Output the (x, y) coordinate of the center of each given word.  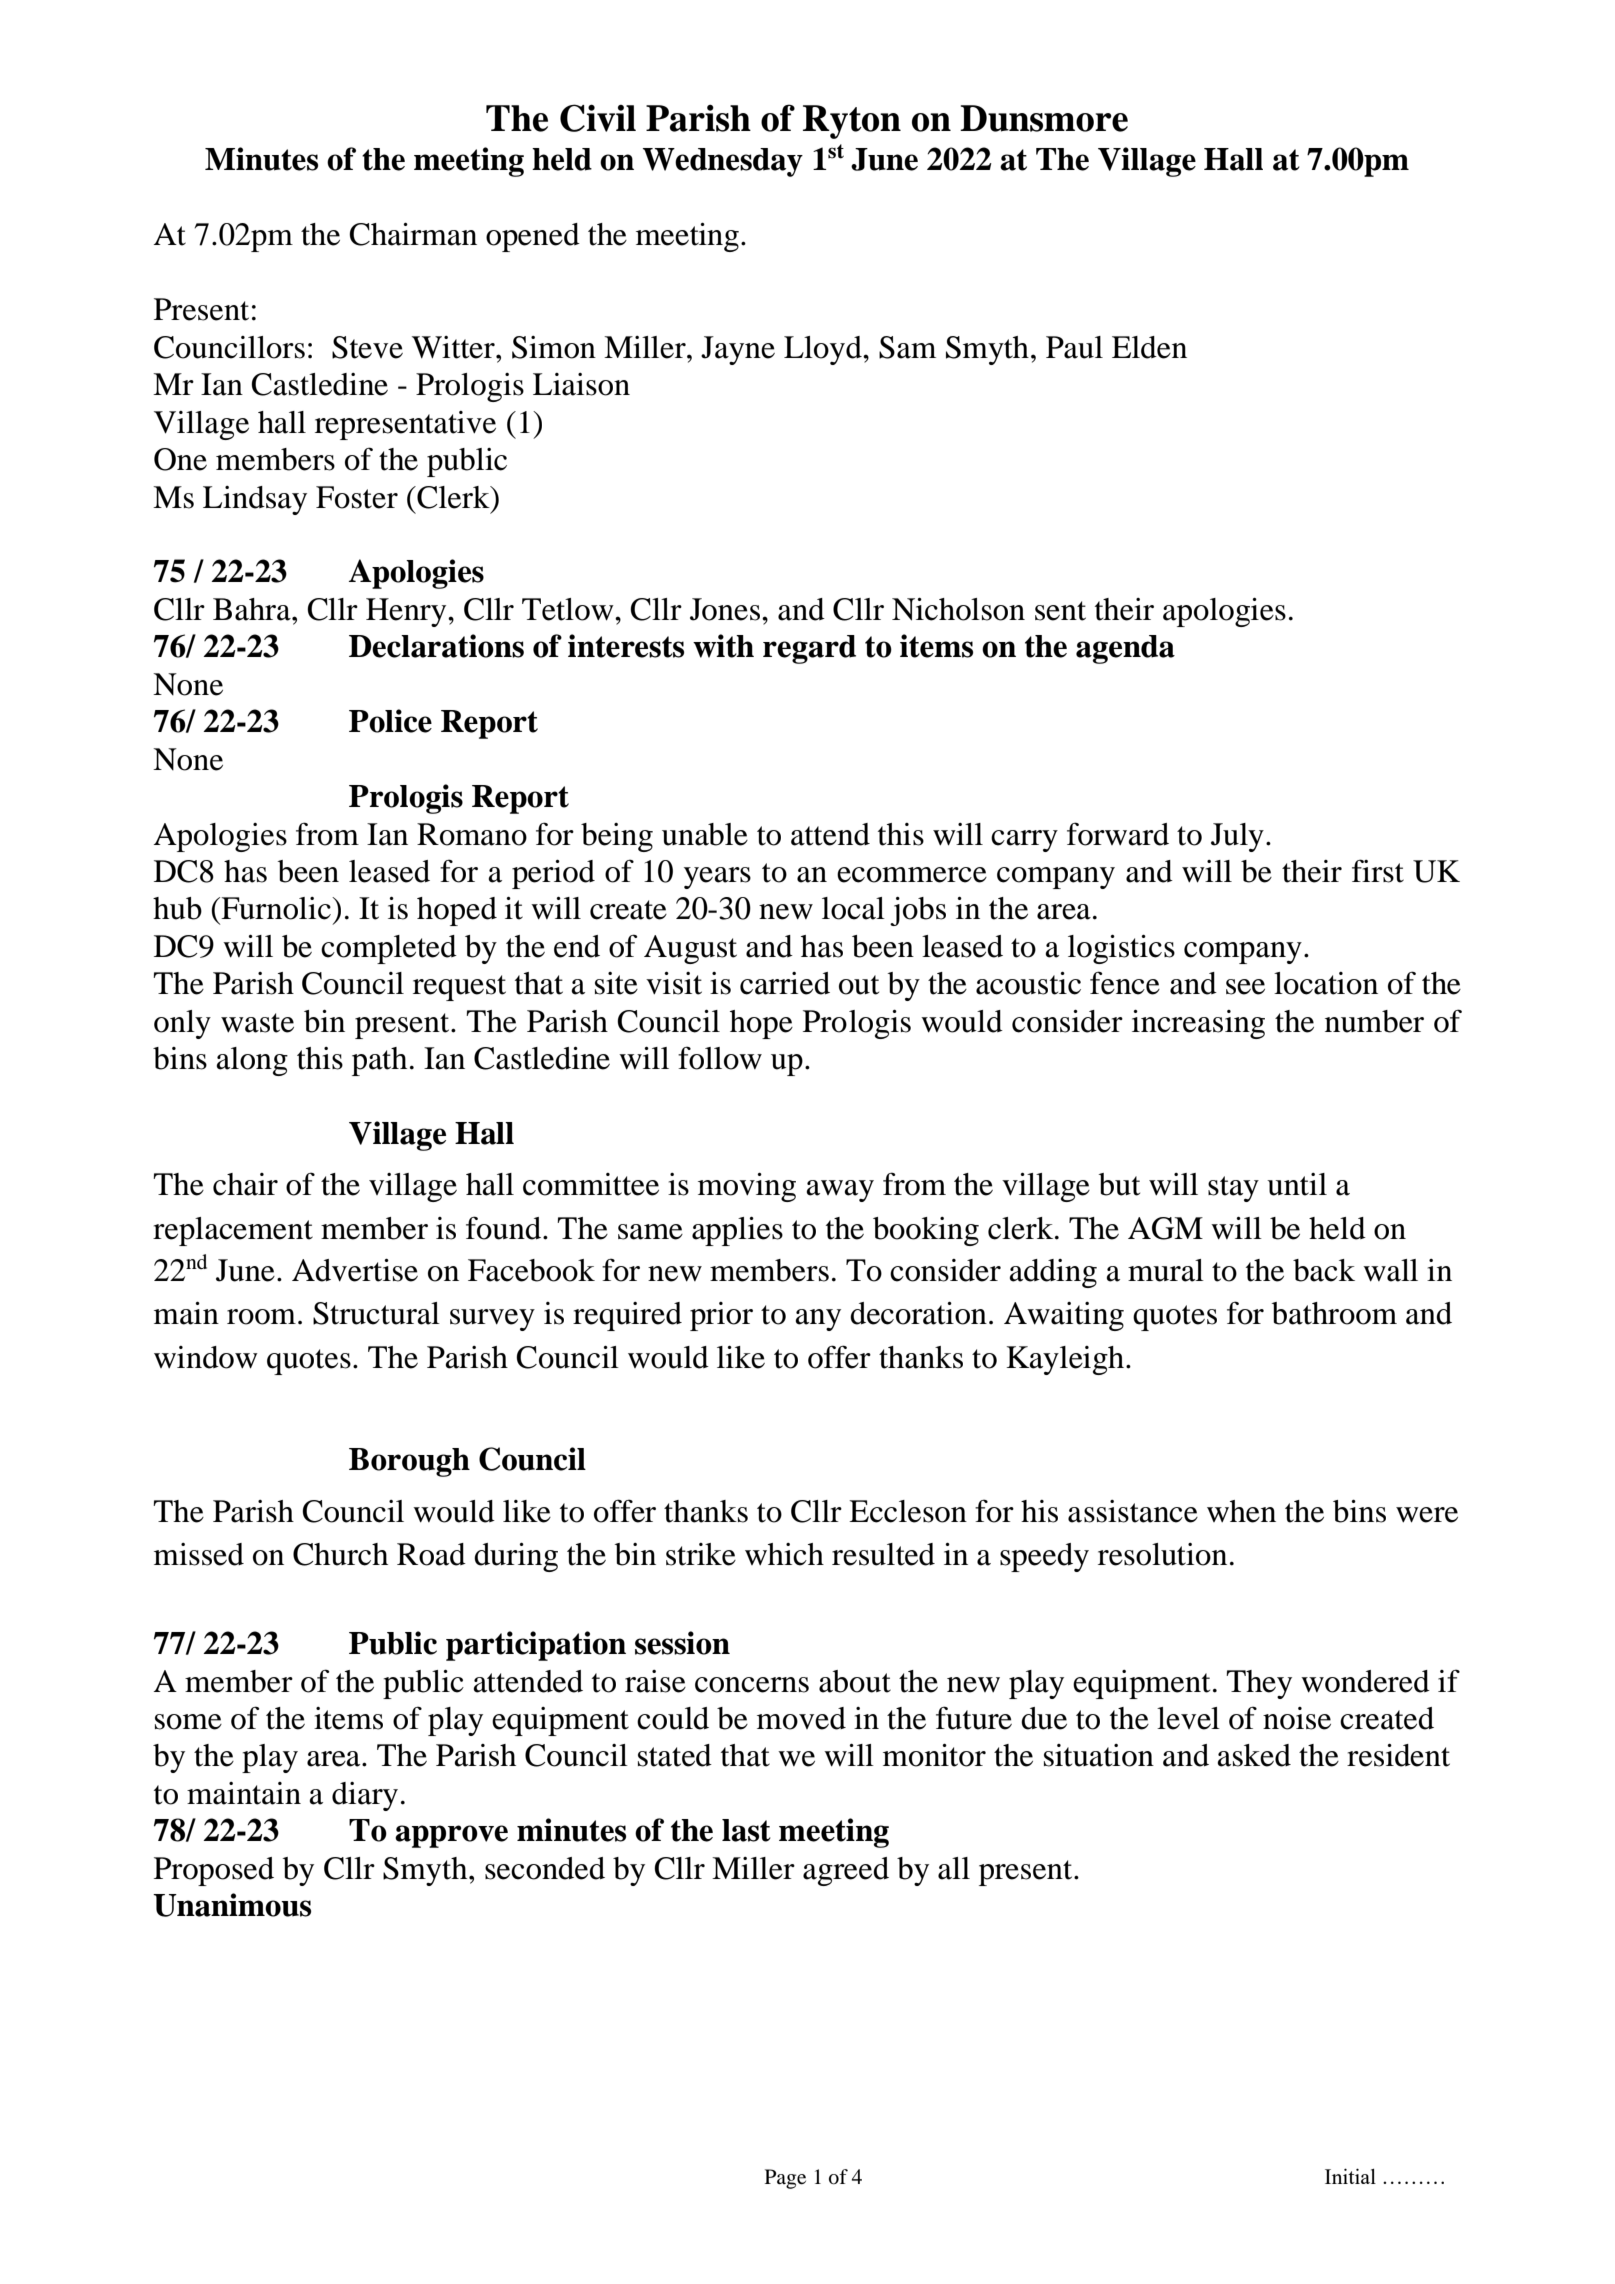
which (784, 1554)
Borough (409, 1462)
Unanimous (232, 1905)
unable (705, 834)
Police (390, 721)
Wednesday (723, 162)
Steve (367, 347)
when (1241, 1511)
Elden (1149, 347)
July (1237, 837)
